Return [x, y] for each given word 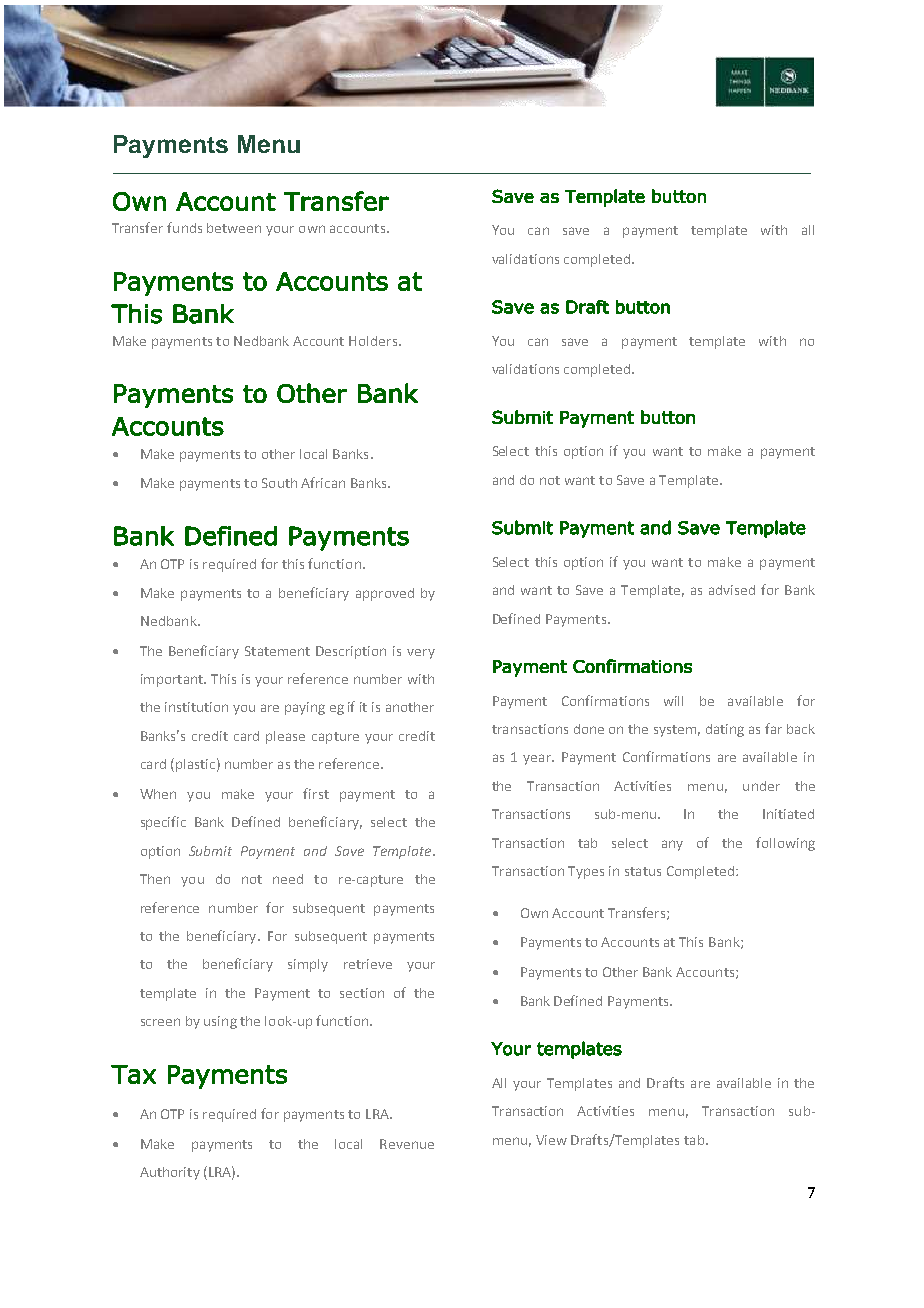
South [279, 483]
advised [732, 590]
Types [586, 872]
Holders [373, 341]
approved [385, 594]
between [234, 228]
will [673, 701]
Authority [170, 1173]
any [672, 845]
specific [163, 823]
